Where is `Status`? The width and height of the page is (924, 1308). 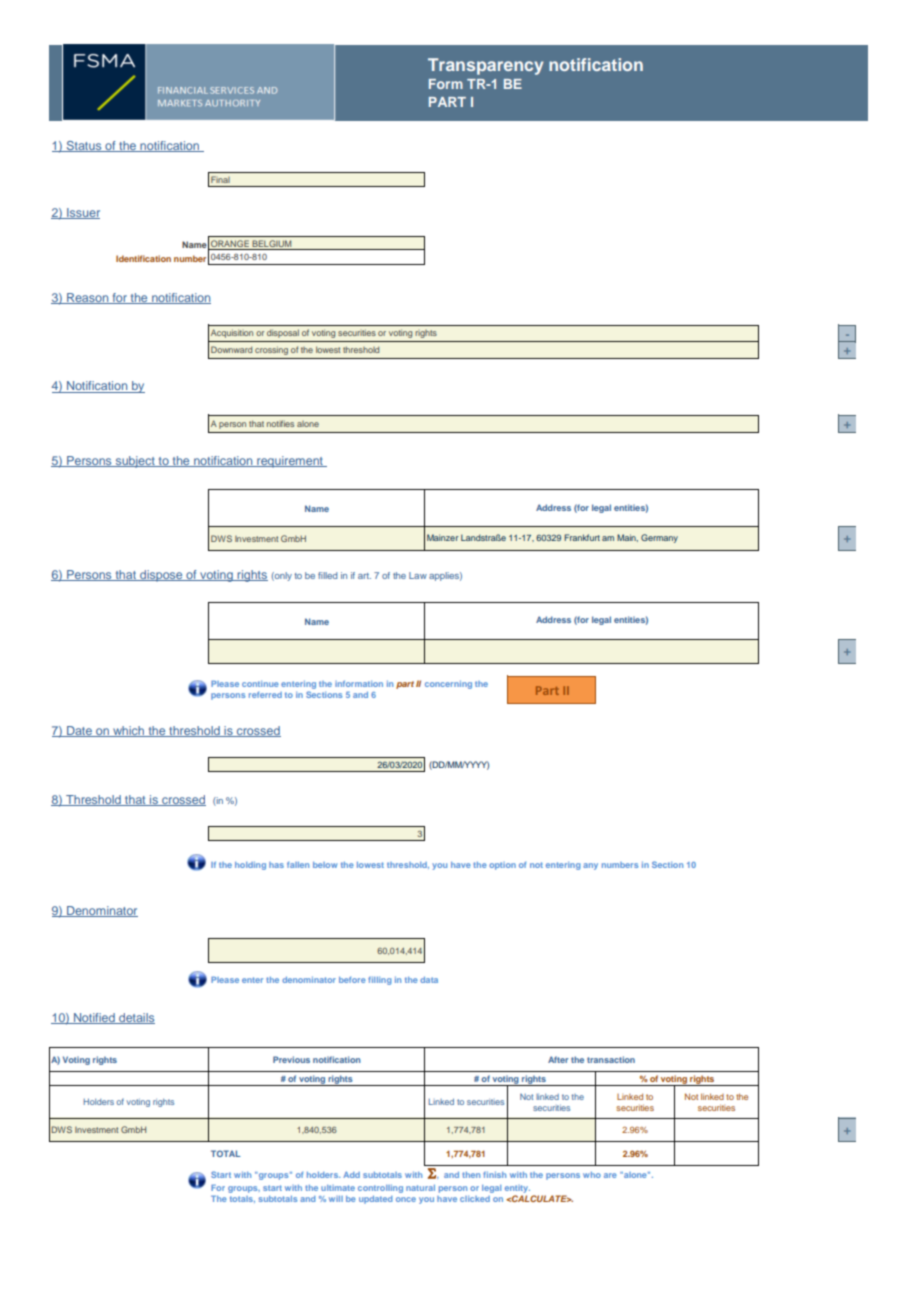
Status is located at coordinates (84, 146).
